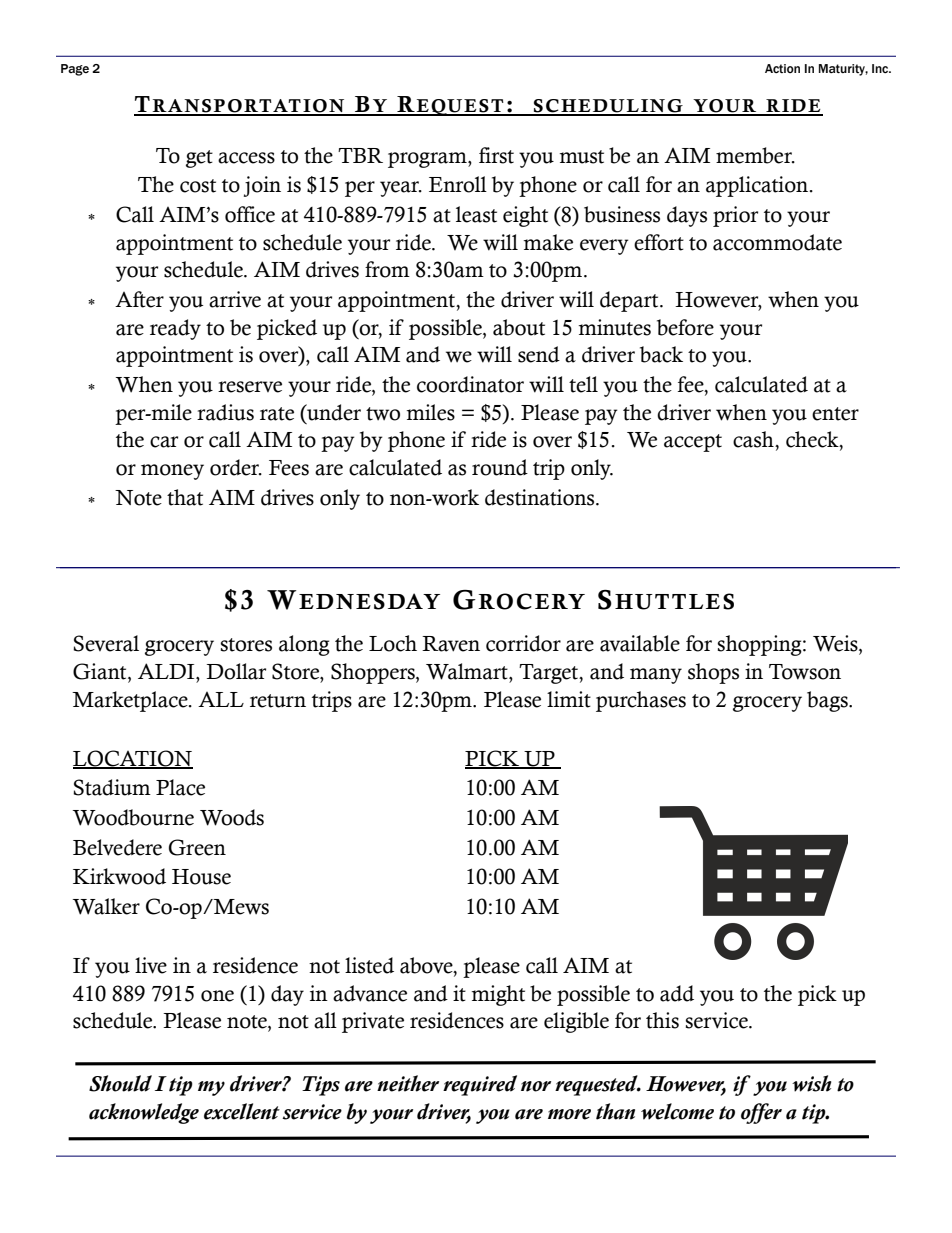 The width and height of the image is (952, 1233). What do you see at coordinates (782, 68) in the image?
I see `Action` at bounding box center [782, 68].
